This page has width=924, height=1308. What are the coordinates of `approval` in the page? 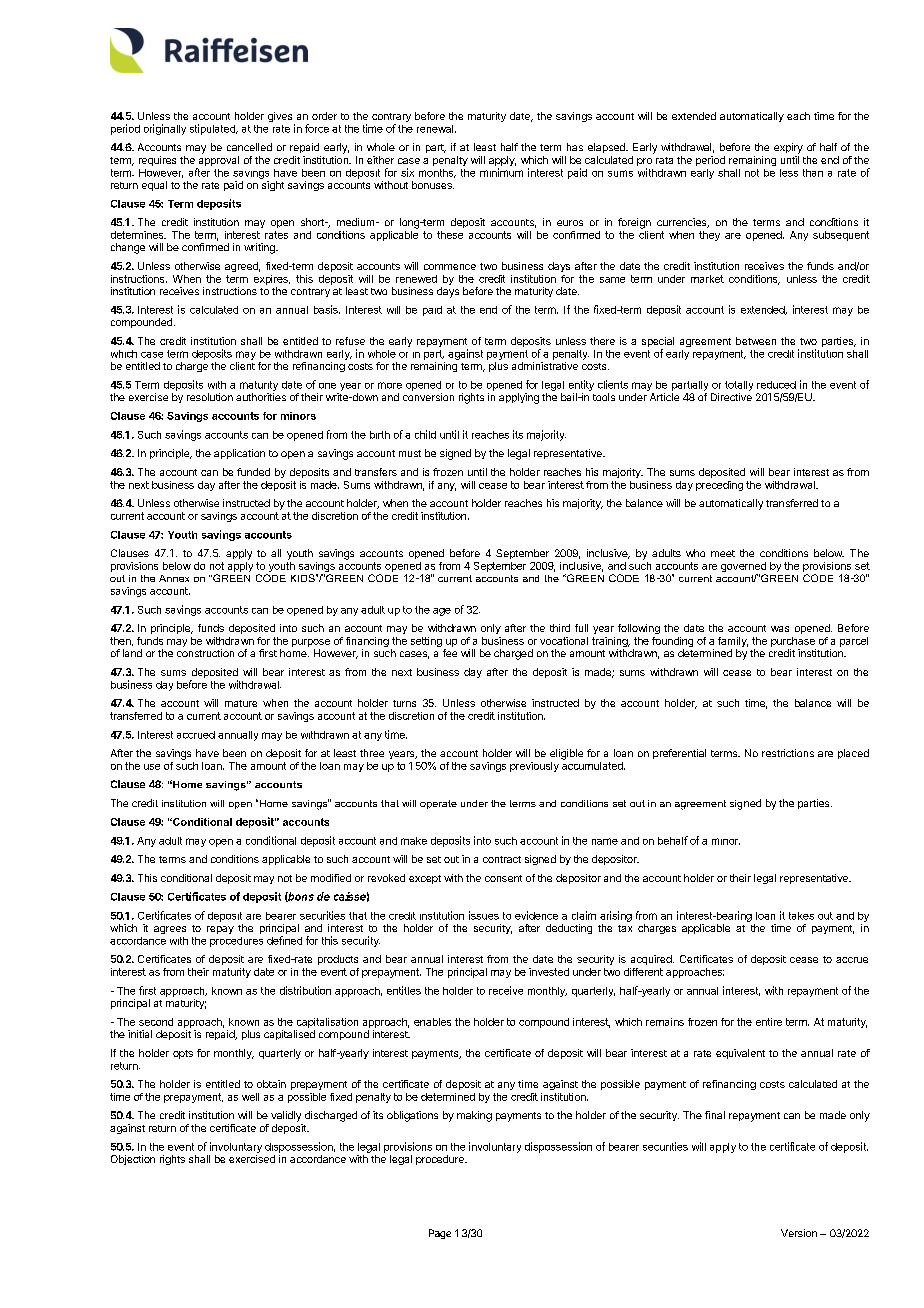 It's located at (217, 162).
